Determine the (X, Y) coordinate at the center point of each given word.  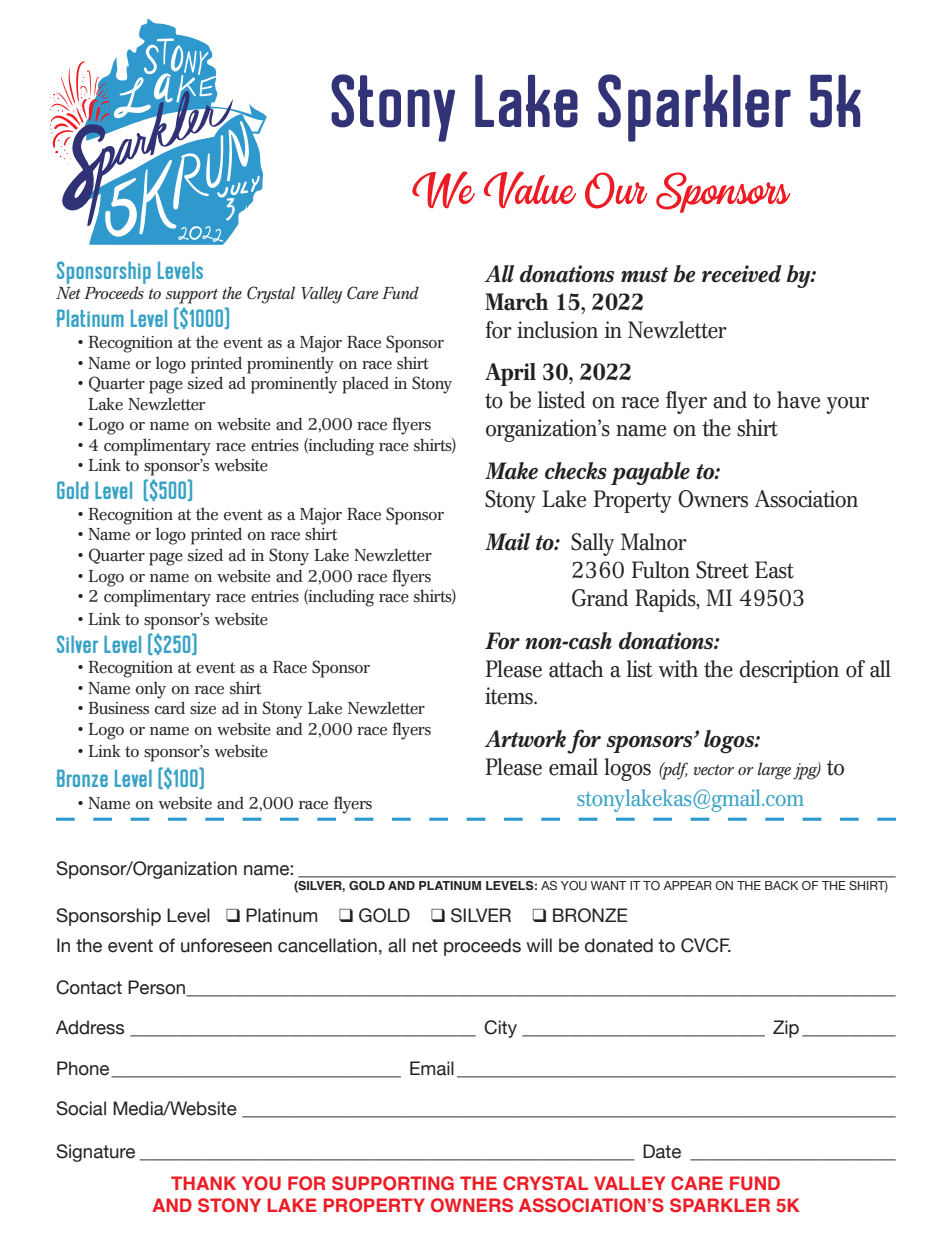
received (742, 274)
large (774, 771)
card (170, 708)
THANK (203, 1183)
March (516, 302)
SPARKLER (720, 1205)
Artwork (525, 739)
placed (365, 385)
